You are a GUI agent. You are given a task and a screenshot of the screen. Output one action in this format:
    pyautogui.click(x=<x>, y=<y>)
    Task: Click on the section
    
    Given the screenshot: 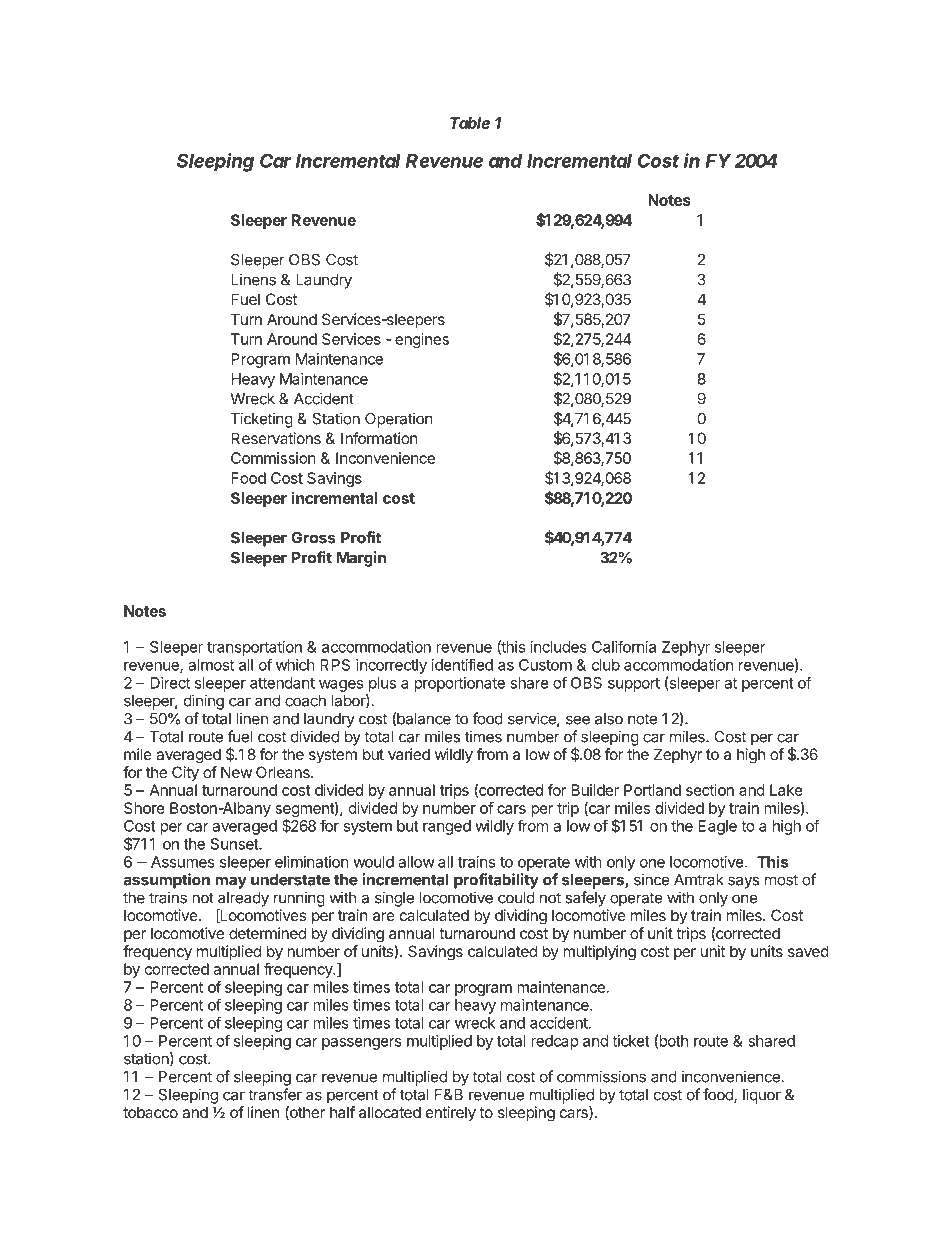 What is the action you would take?
    pyautogui.click(x=710, y=790)
